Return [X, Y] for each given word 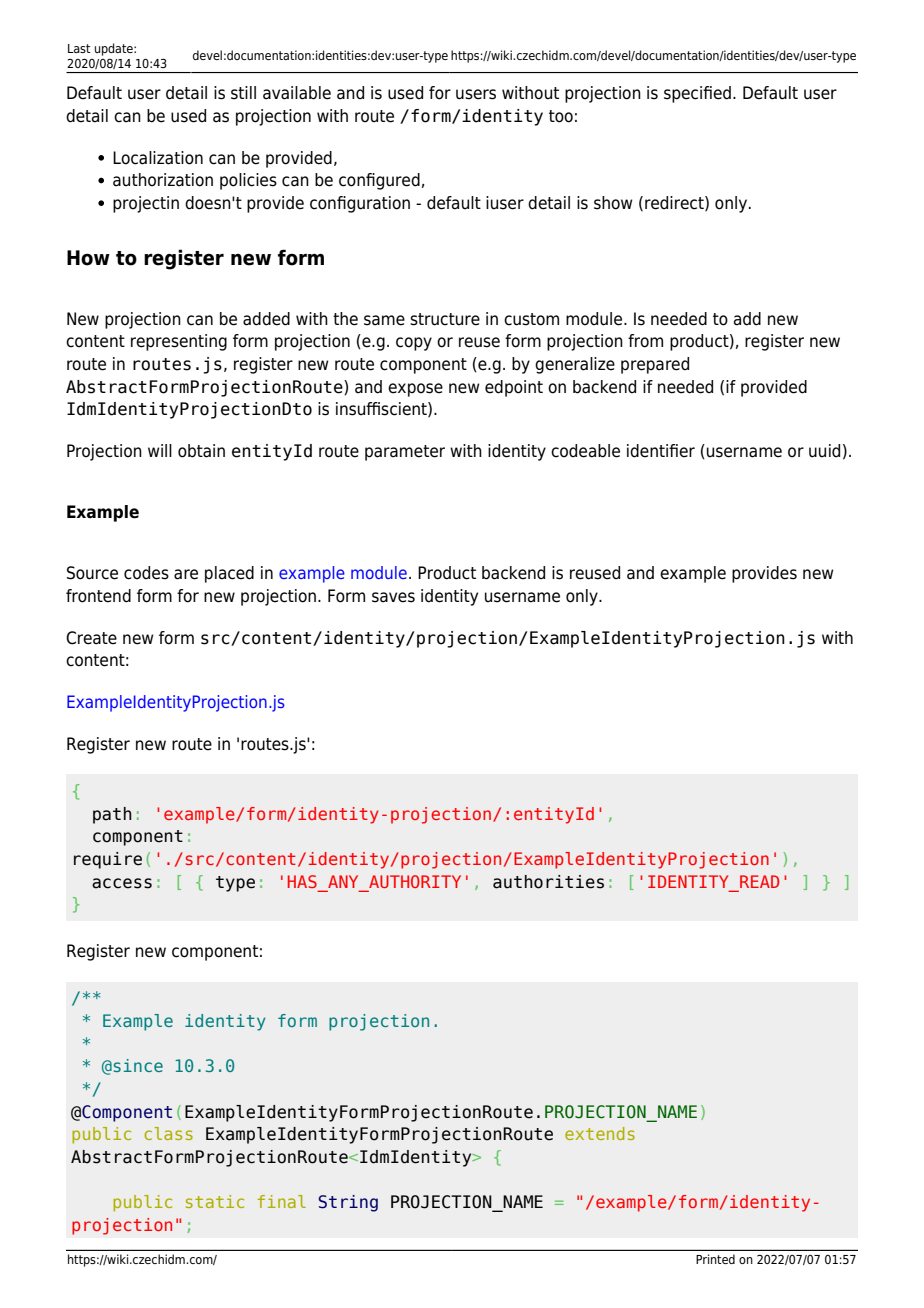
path [112, 815]
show [613, 203]
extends [600, 1133]
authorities [548, 882]
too [561, 116]
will [160, 450]
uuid [824, 451]
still [243, 93]
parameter [405, 453]
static [215, 1201]
